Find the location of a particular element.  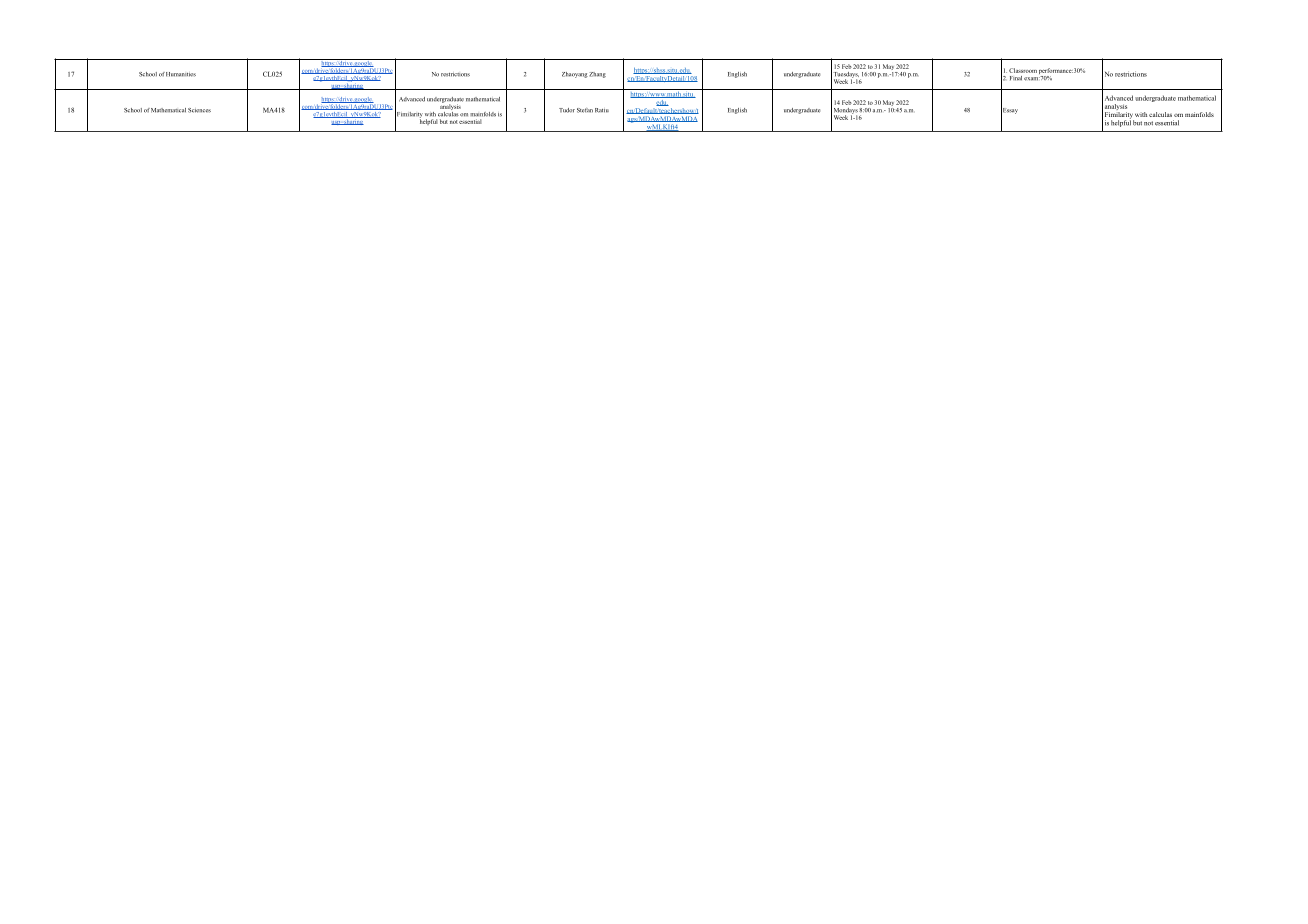

Essay is located at coordinates (1009, 111).
